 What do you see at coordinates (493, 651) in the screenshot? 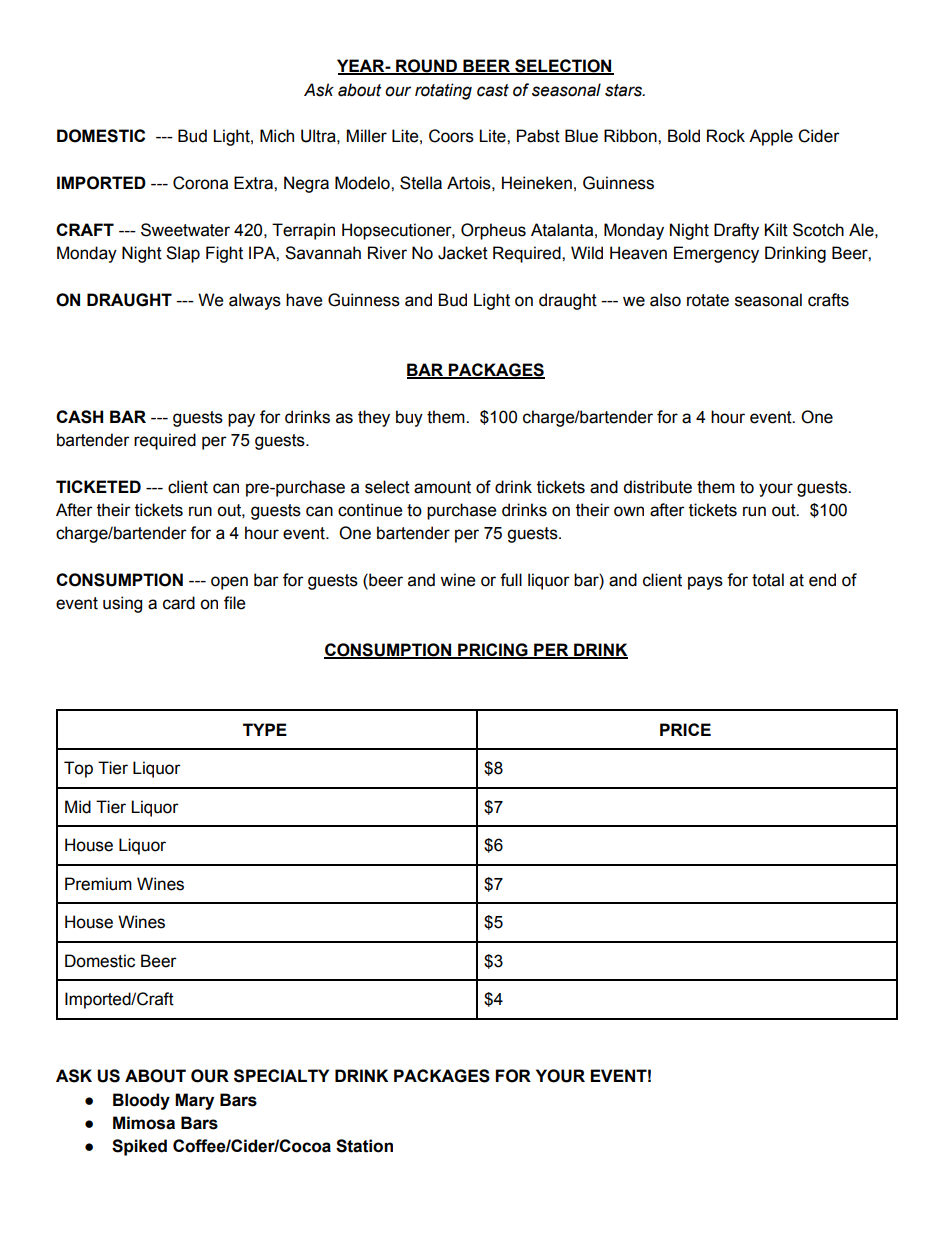
I see `PRICING` at bounding box center [493, 651].
